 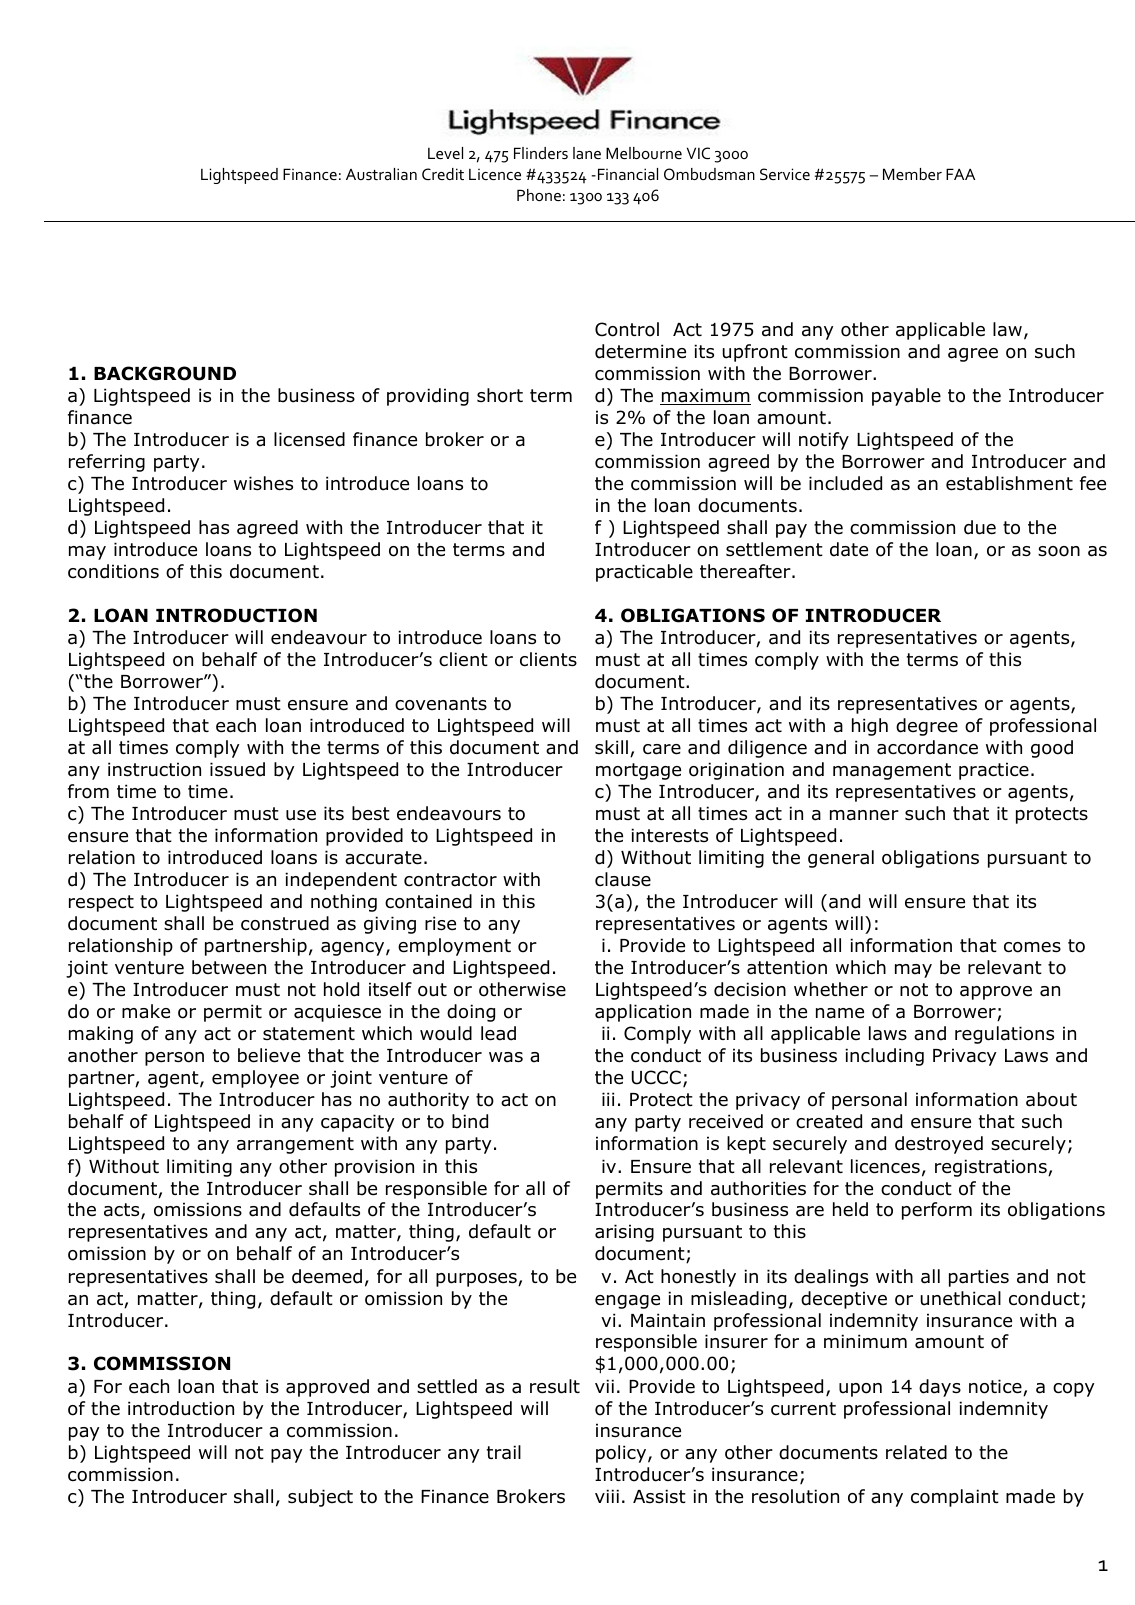 I want to click on regulations, so click(x=1004, y=1035).
